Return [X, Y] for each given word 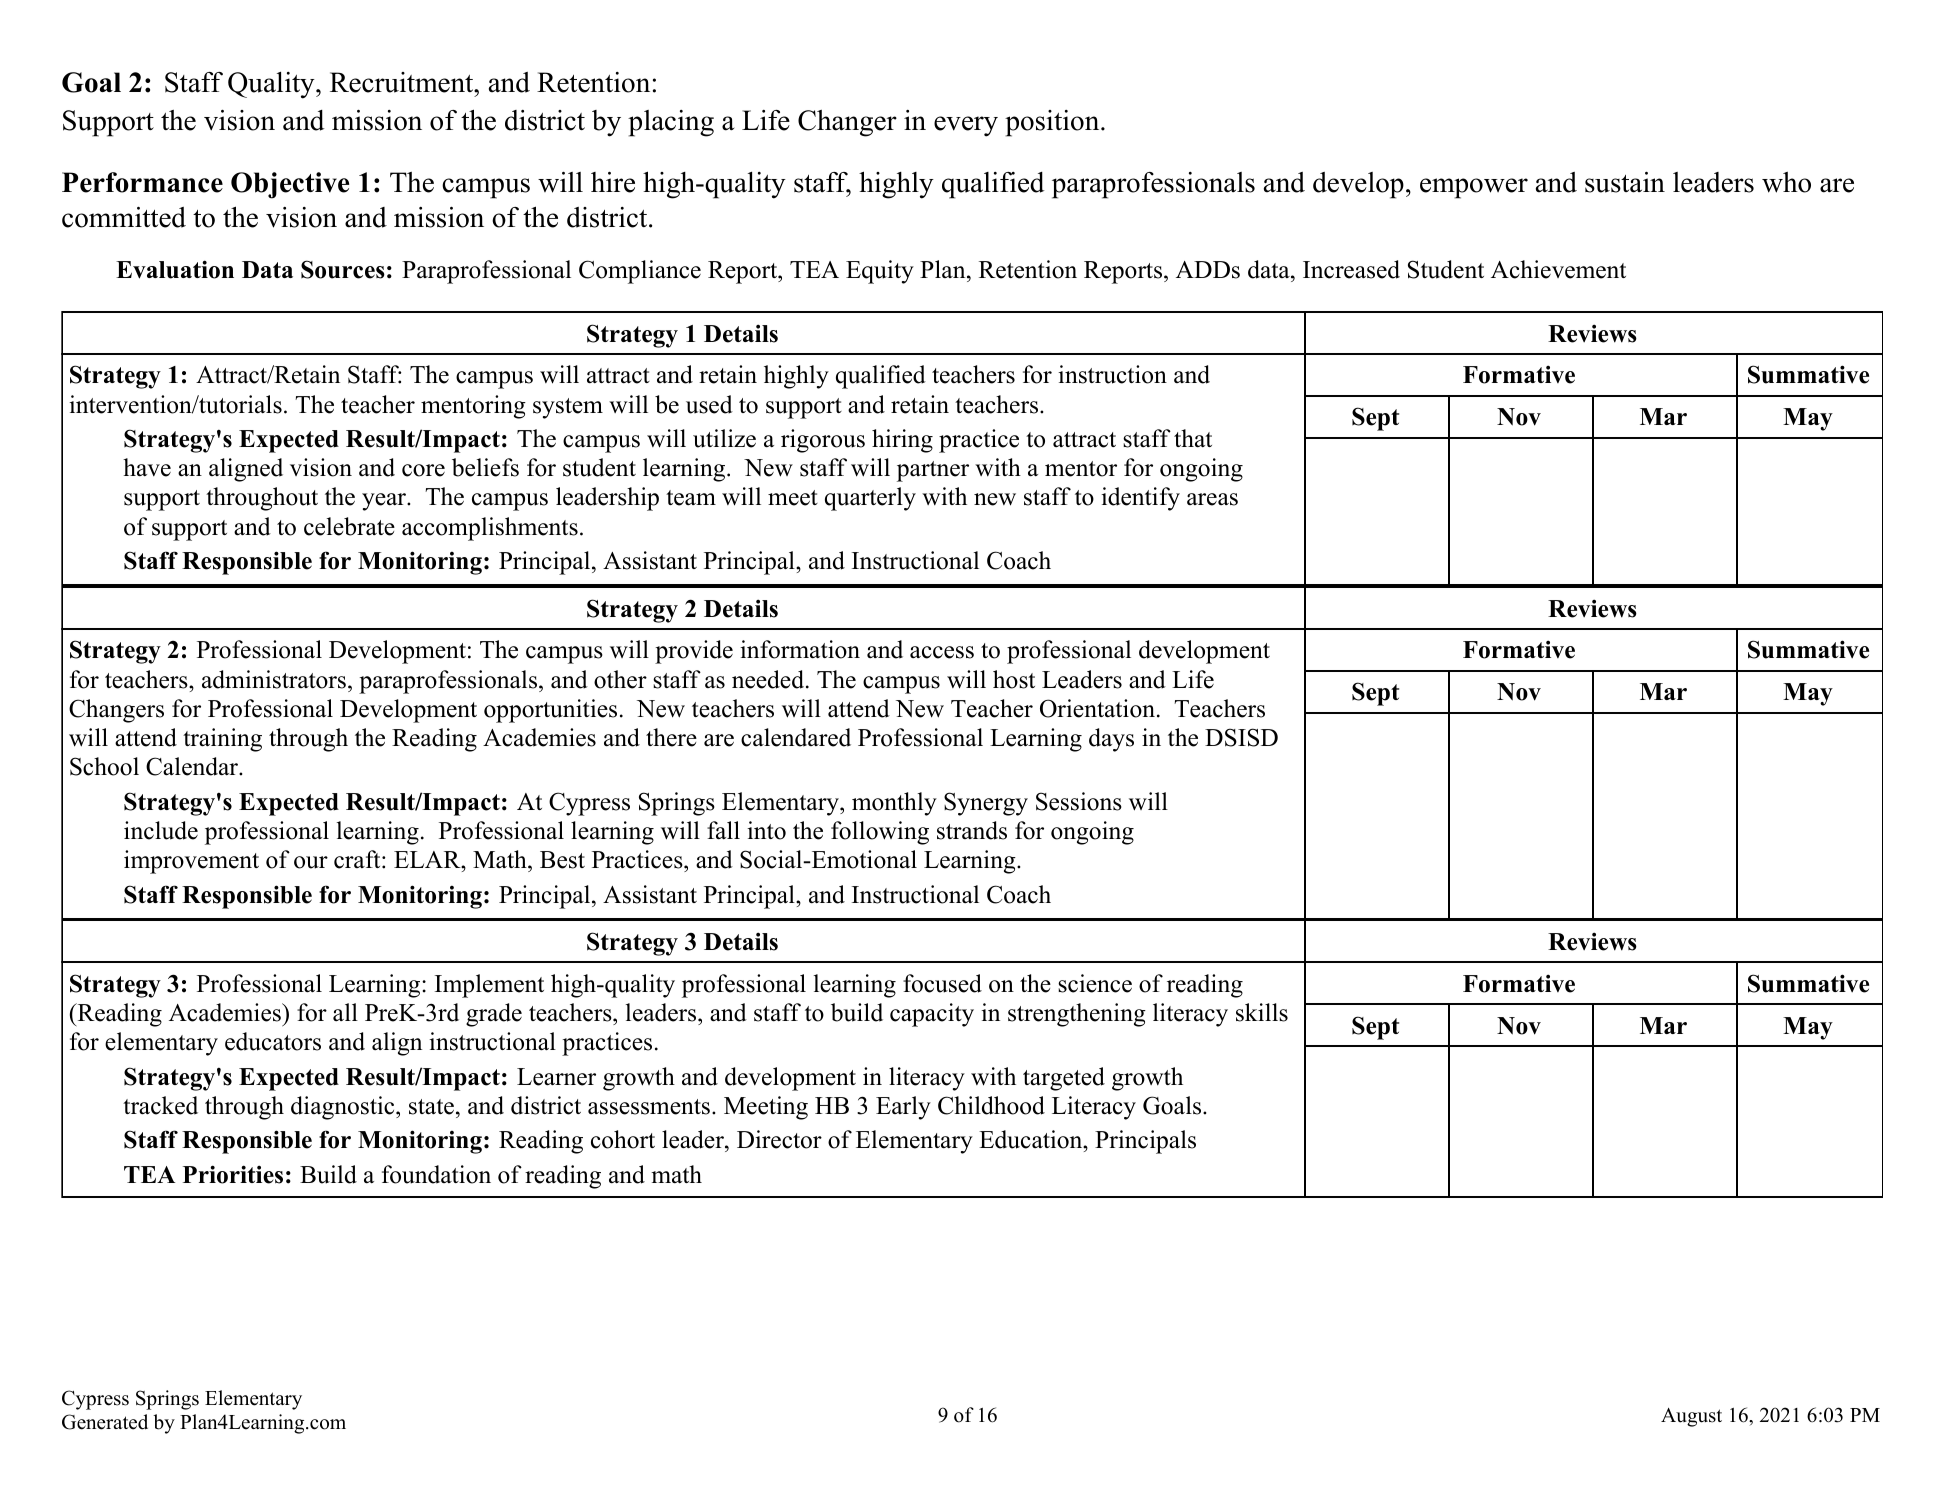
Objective [290, 185]
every [966, 126]
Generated [105, 1422]
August [1691, 1417]
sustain [1625, 182]
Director [779, 1139]
